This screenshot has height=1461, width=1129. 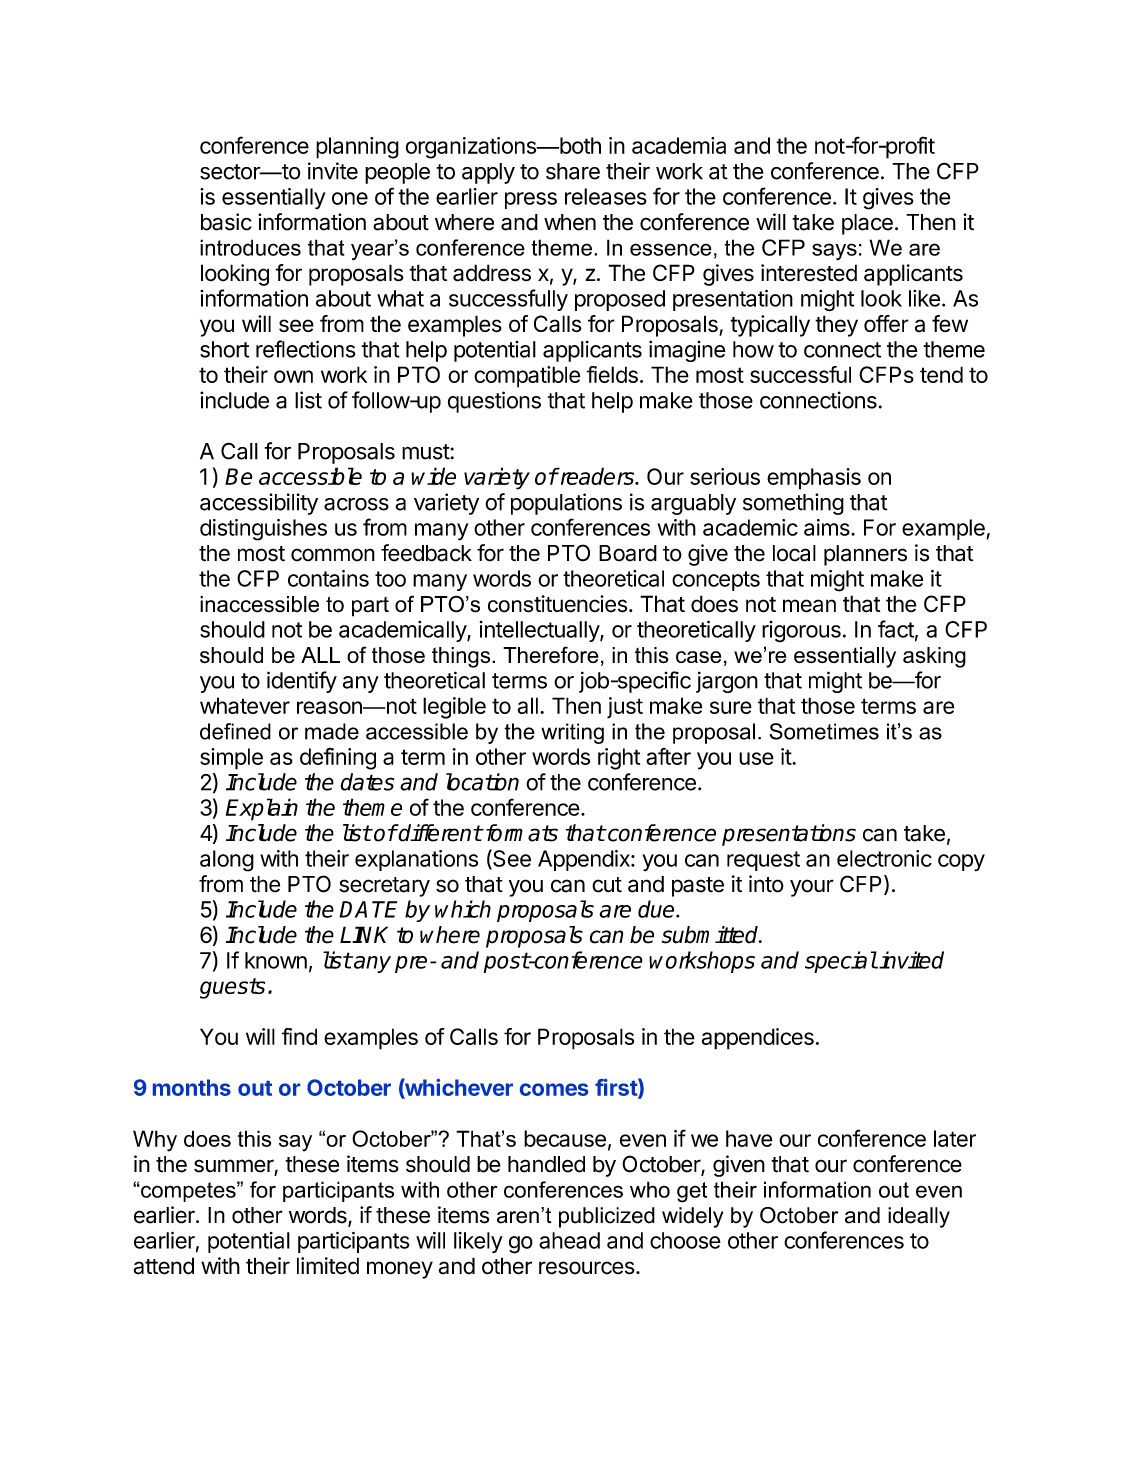 What do you see at coordinates (226, 222) in the screenshot?
I see `basic` at bounding box center [226, 222].
